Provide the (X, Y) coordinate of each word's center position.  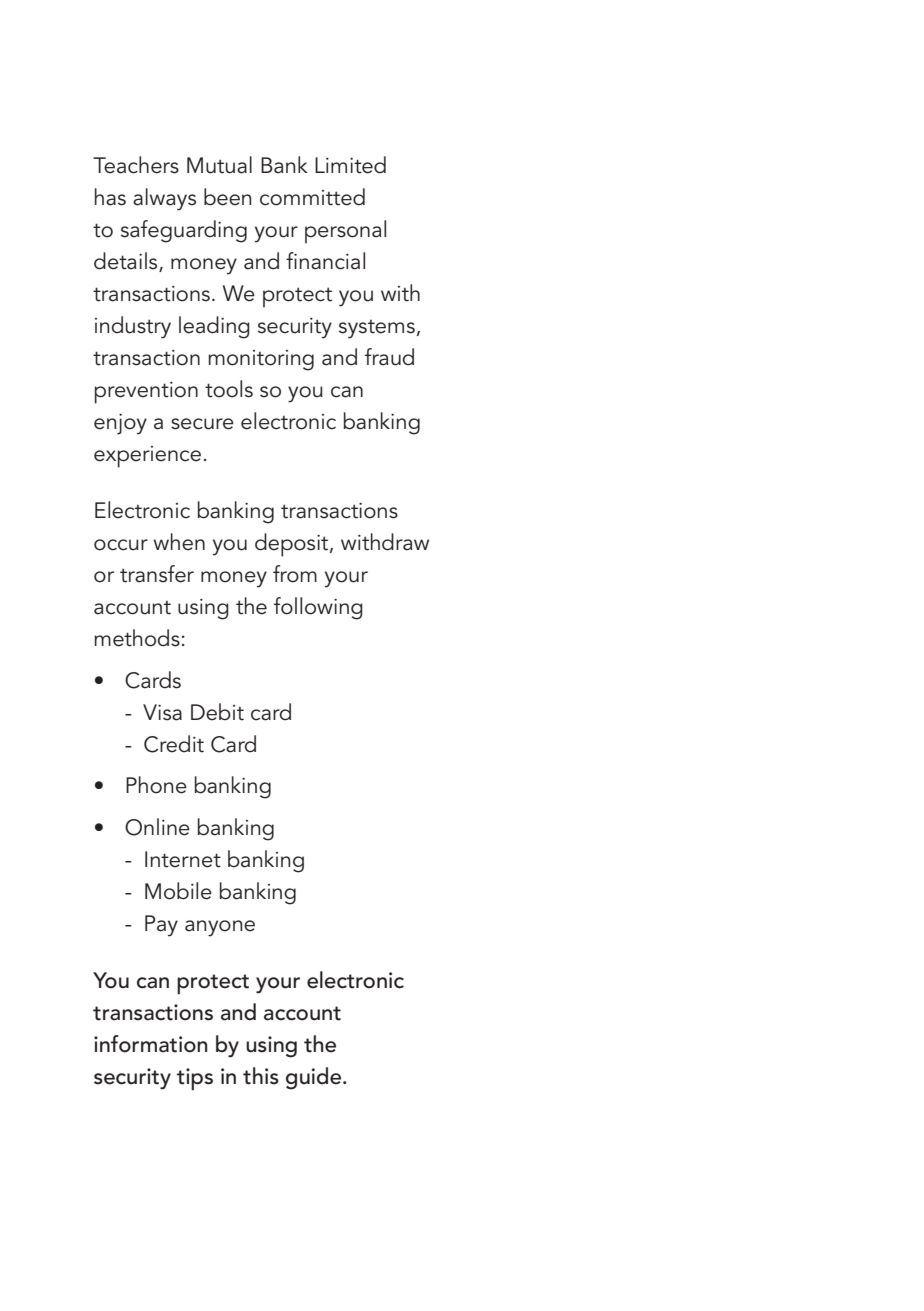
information (150, 1044)
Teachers (136, 165)
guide (315, 1078)
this (261, 1076)
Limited (350, 165)
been (227, 197)
